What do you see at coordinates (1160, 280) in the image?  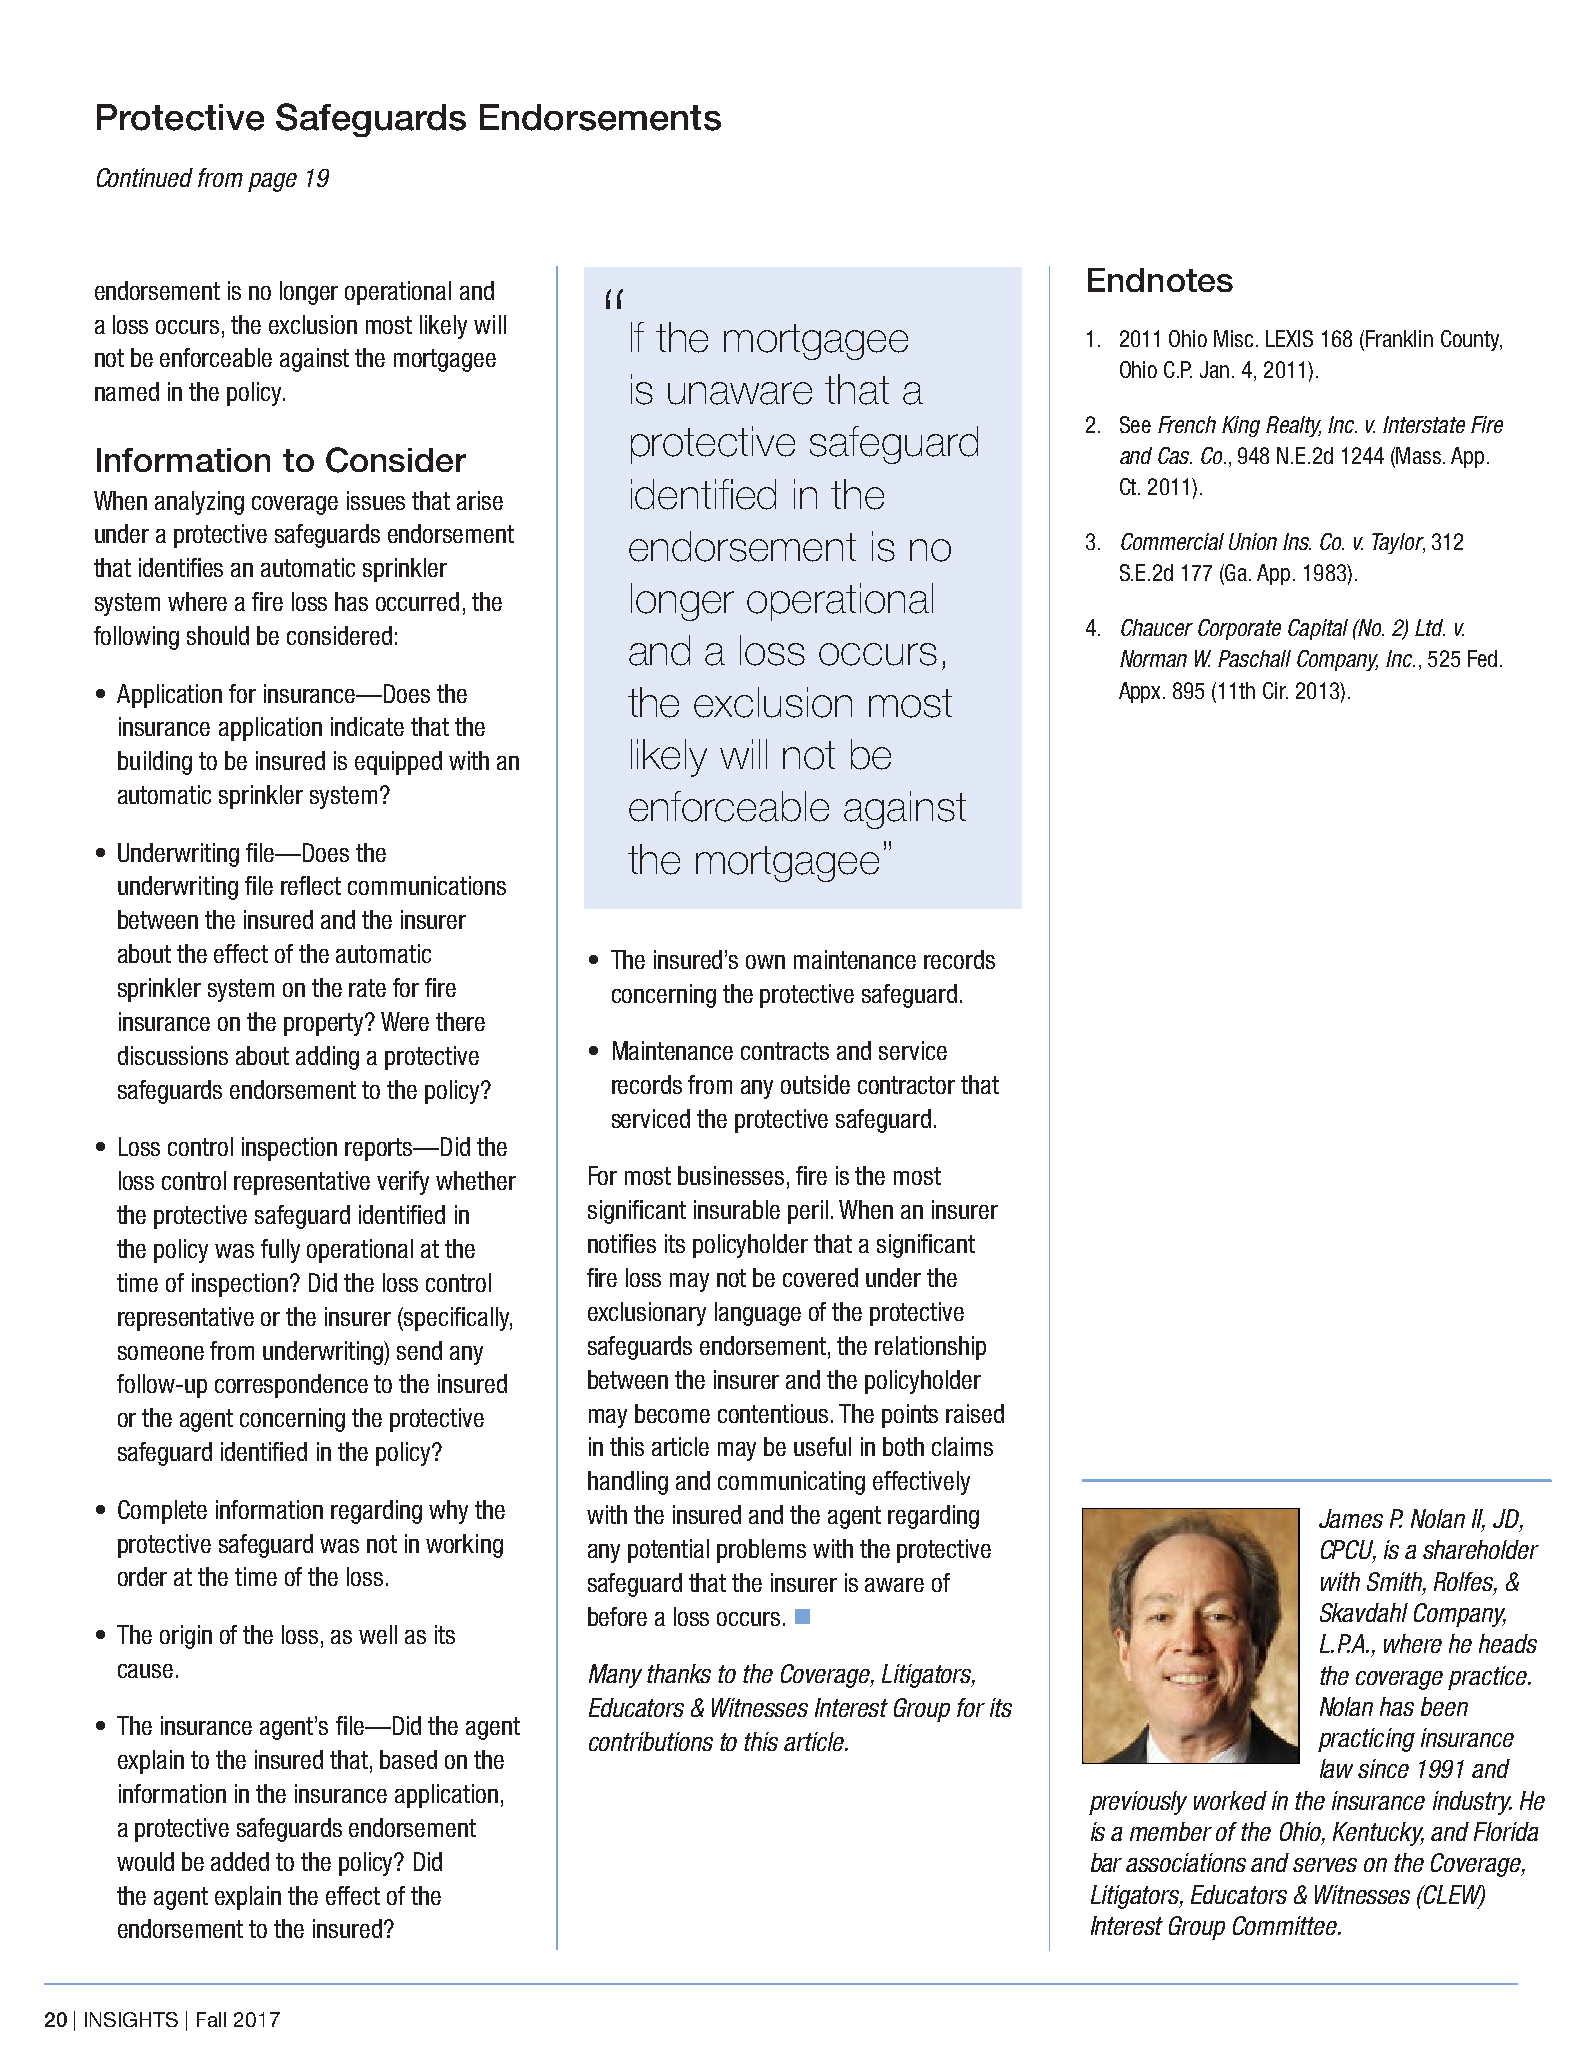 I see `Endnotes` at bounding box center [1160, 280].
